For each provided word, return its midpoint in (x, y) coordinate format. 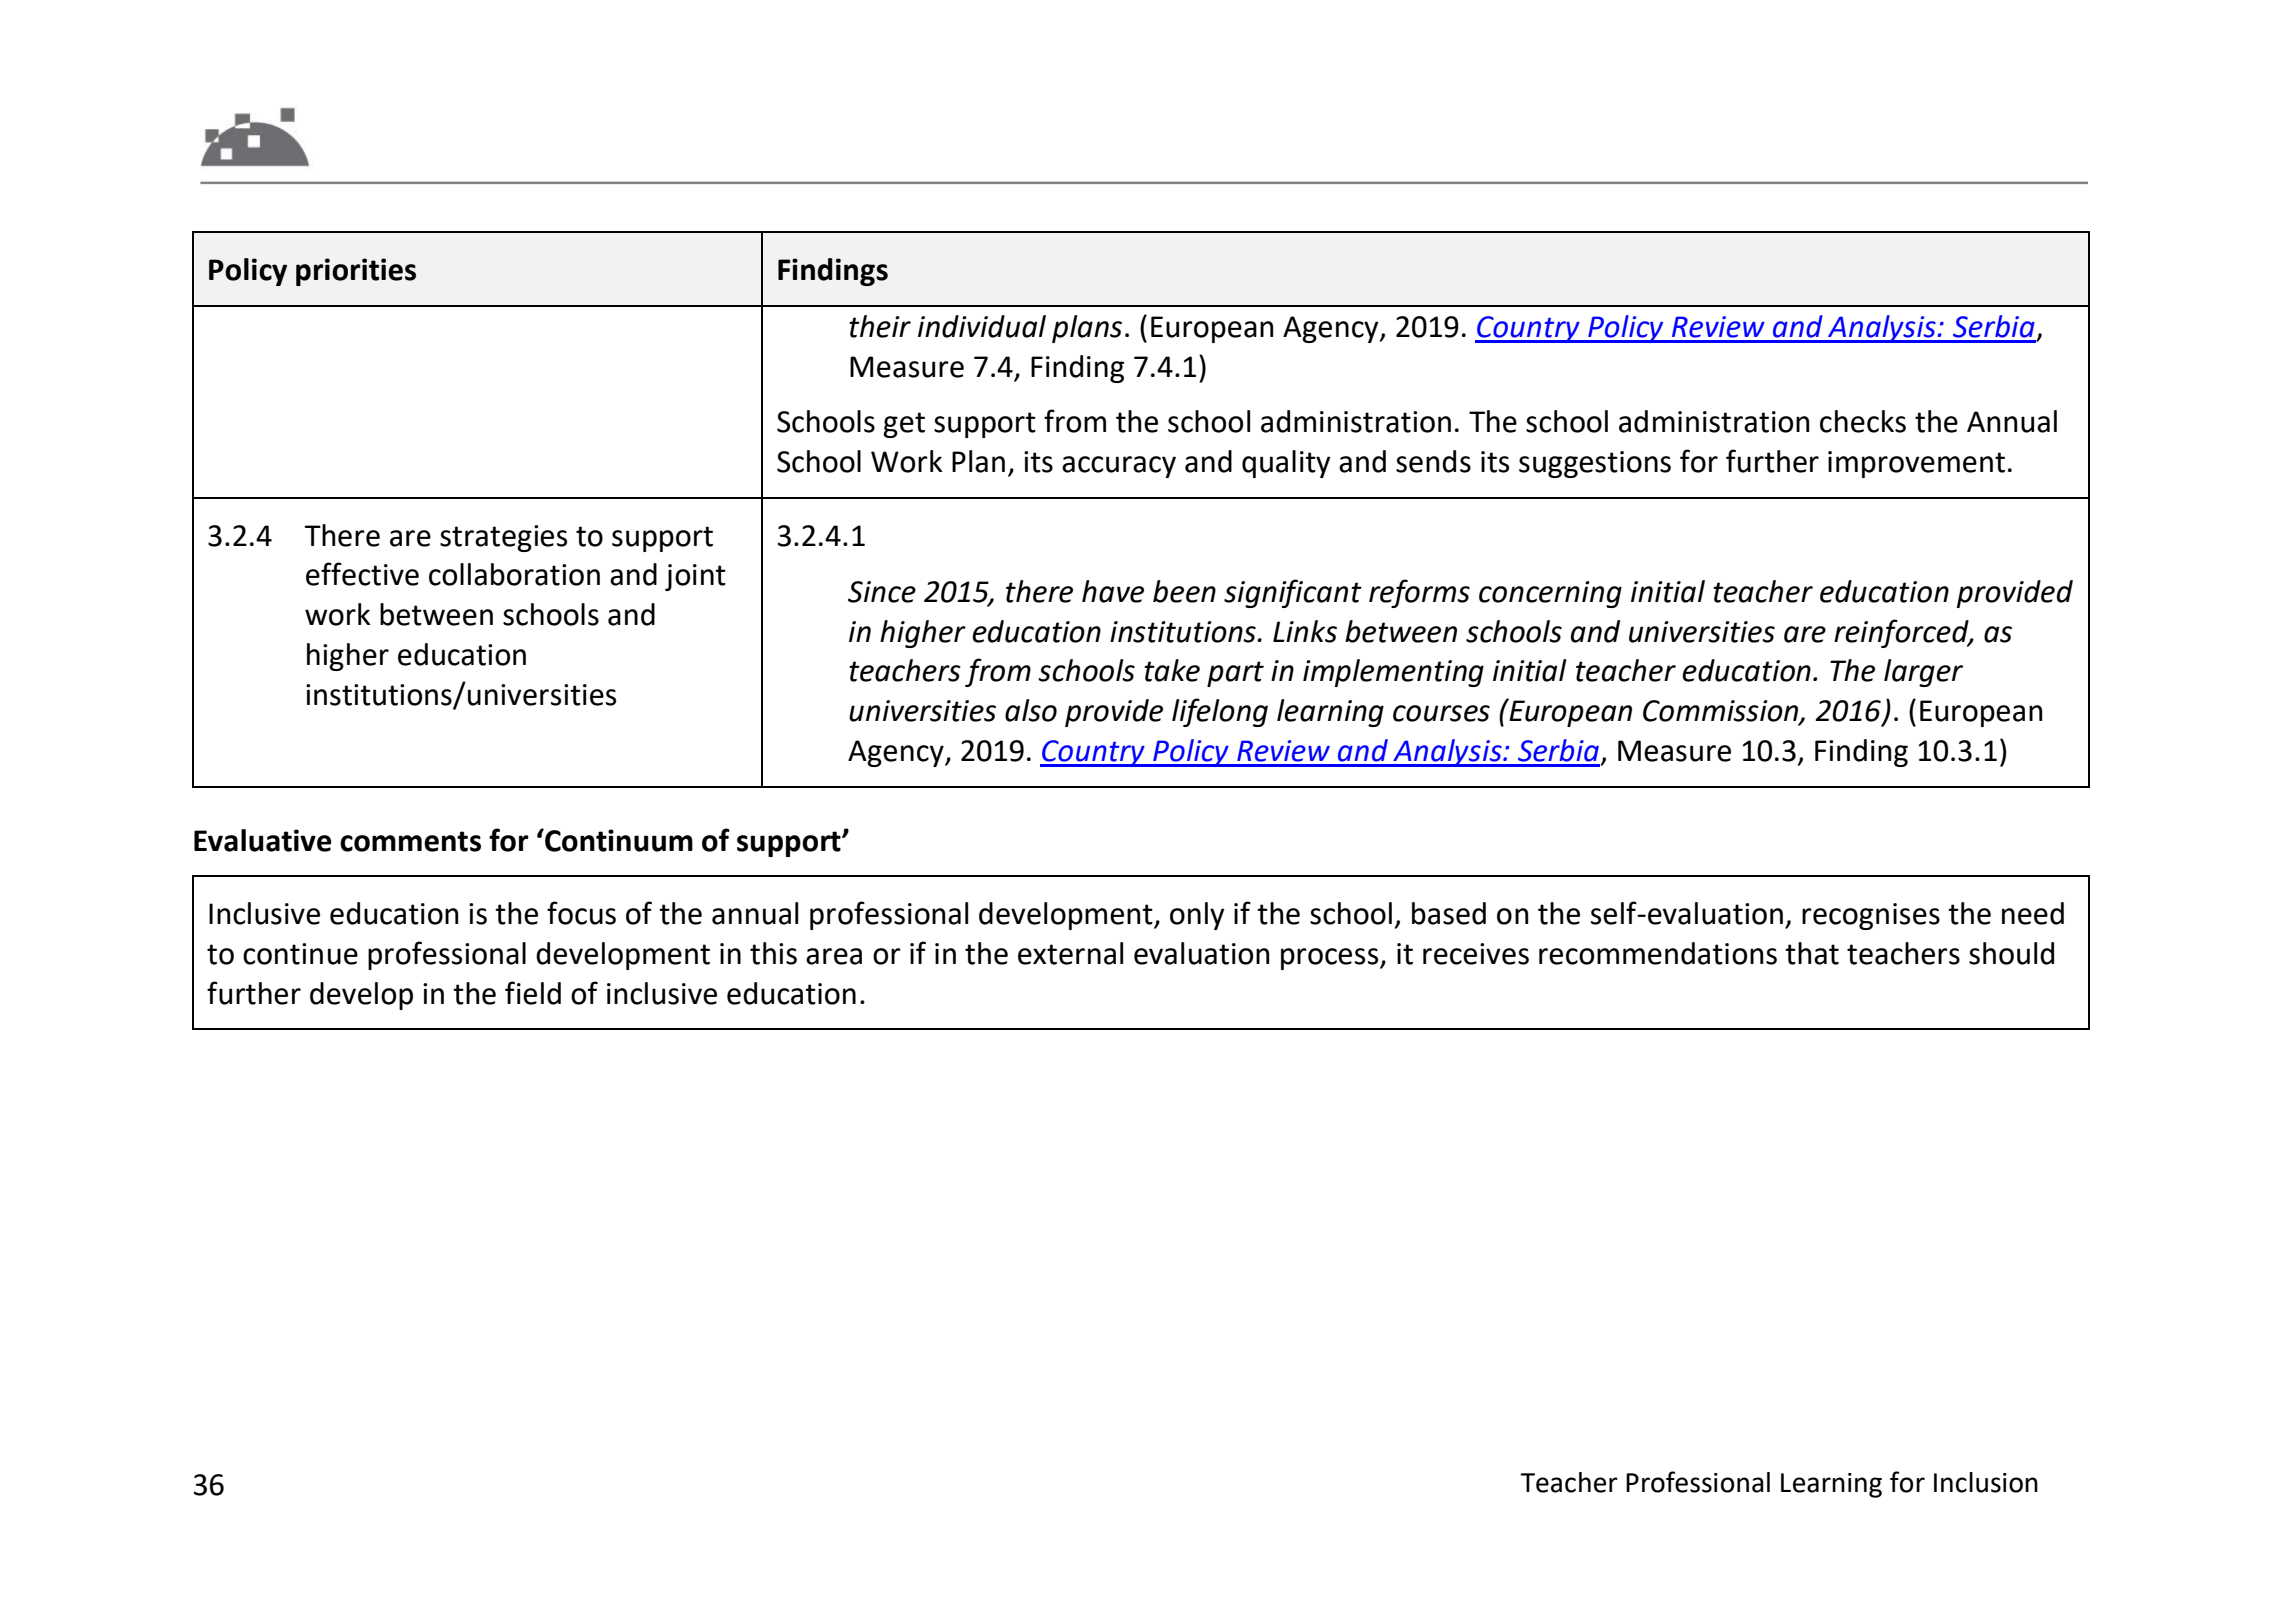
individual (982, 326)
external (1070, 953)
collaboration (514, 574)
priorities (356, 272)
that (1812, 953)
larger (1923, 673)
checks (1863, 421)
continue (300, 954)
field (533, 993)
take (1172, 670)
